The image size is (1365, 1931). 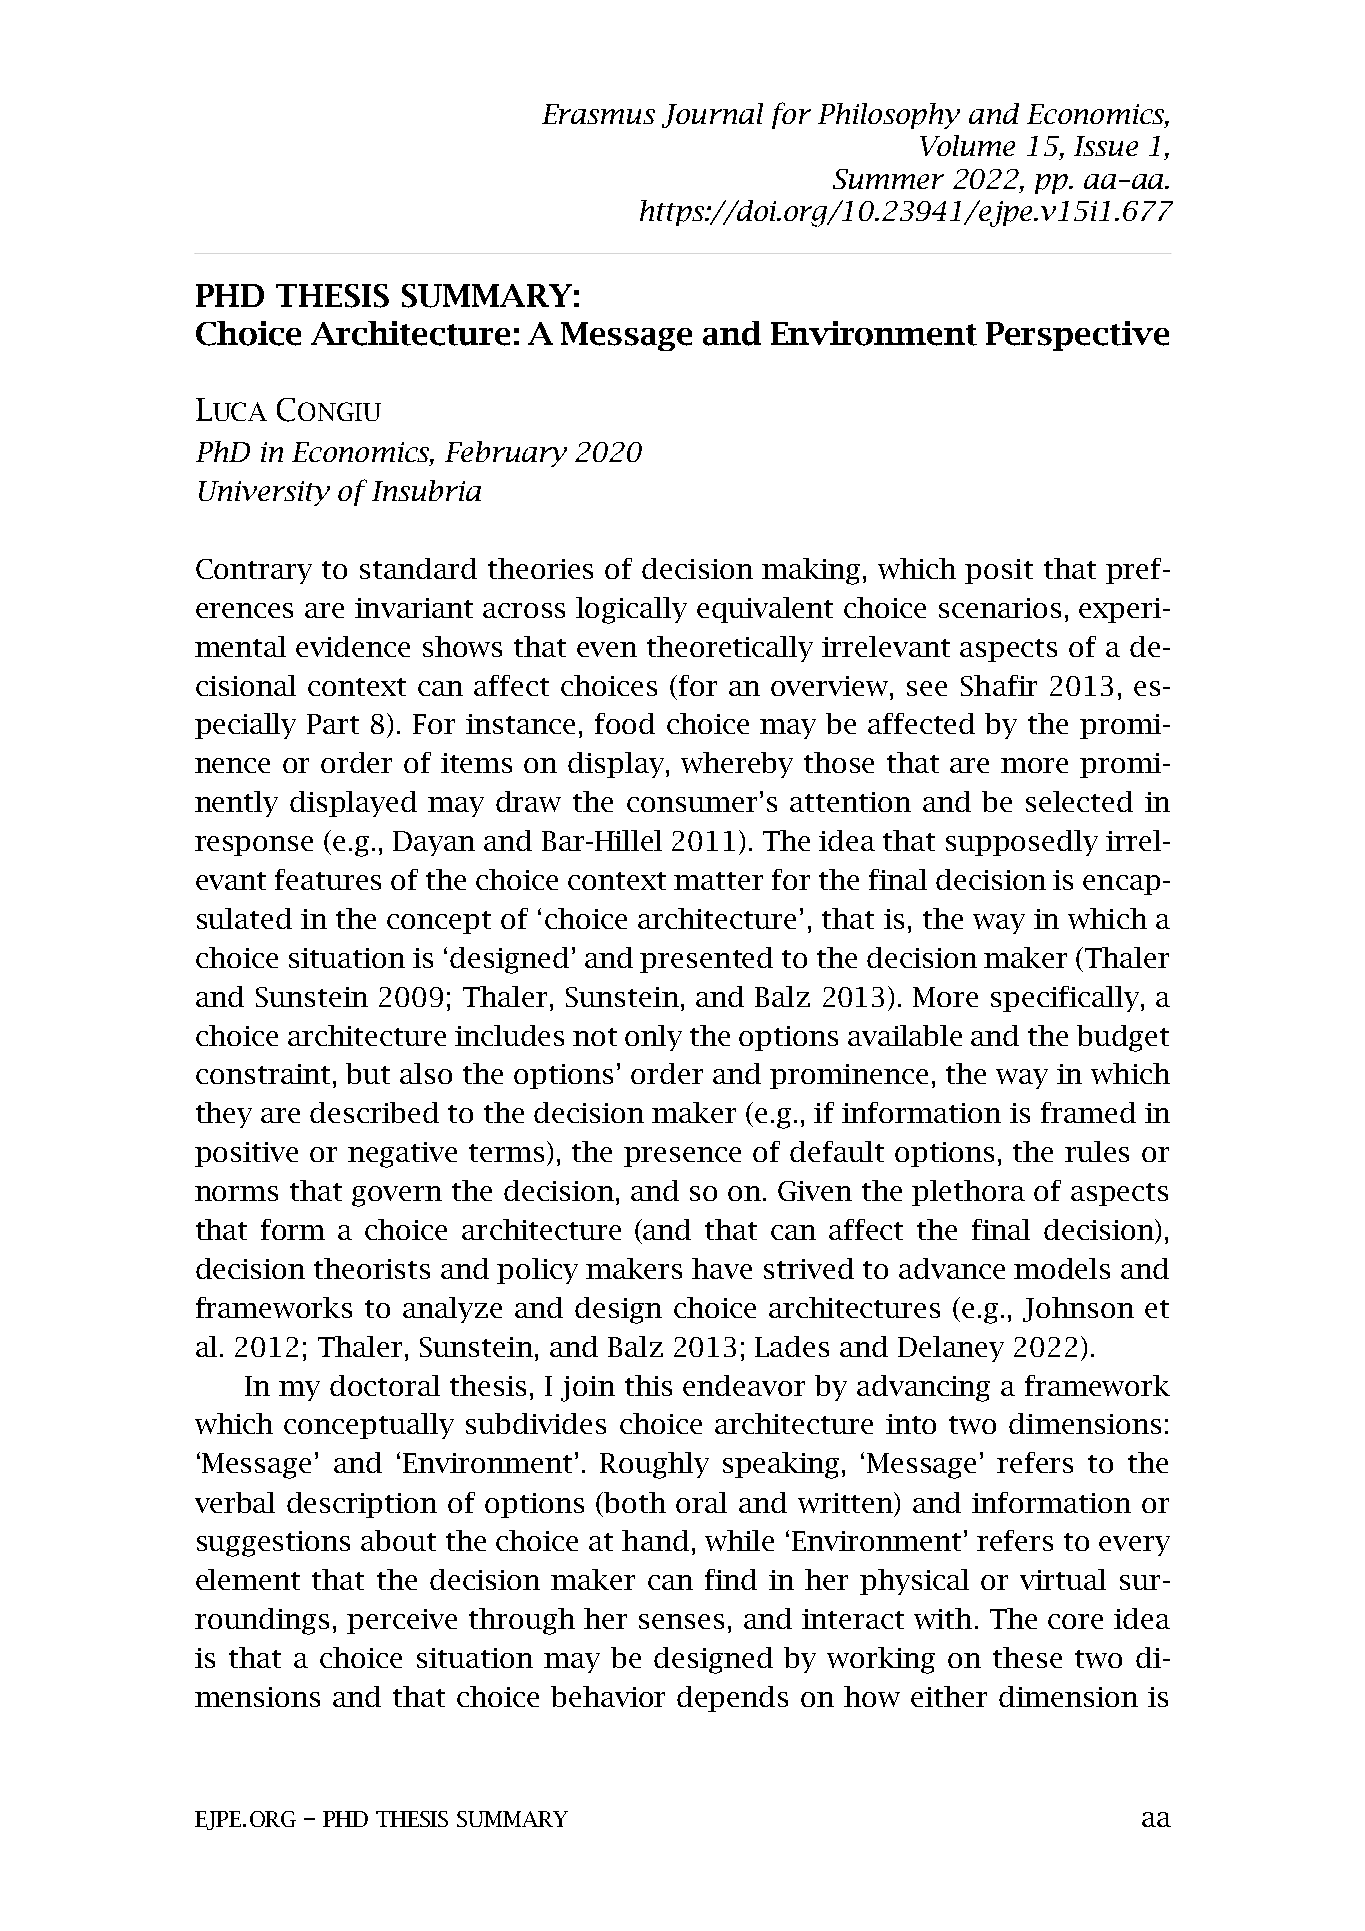 What do you see at coordinates (722, 1268) in the image?
I see `have` at bounding box center [722, 1268].
